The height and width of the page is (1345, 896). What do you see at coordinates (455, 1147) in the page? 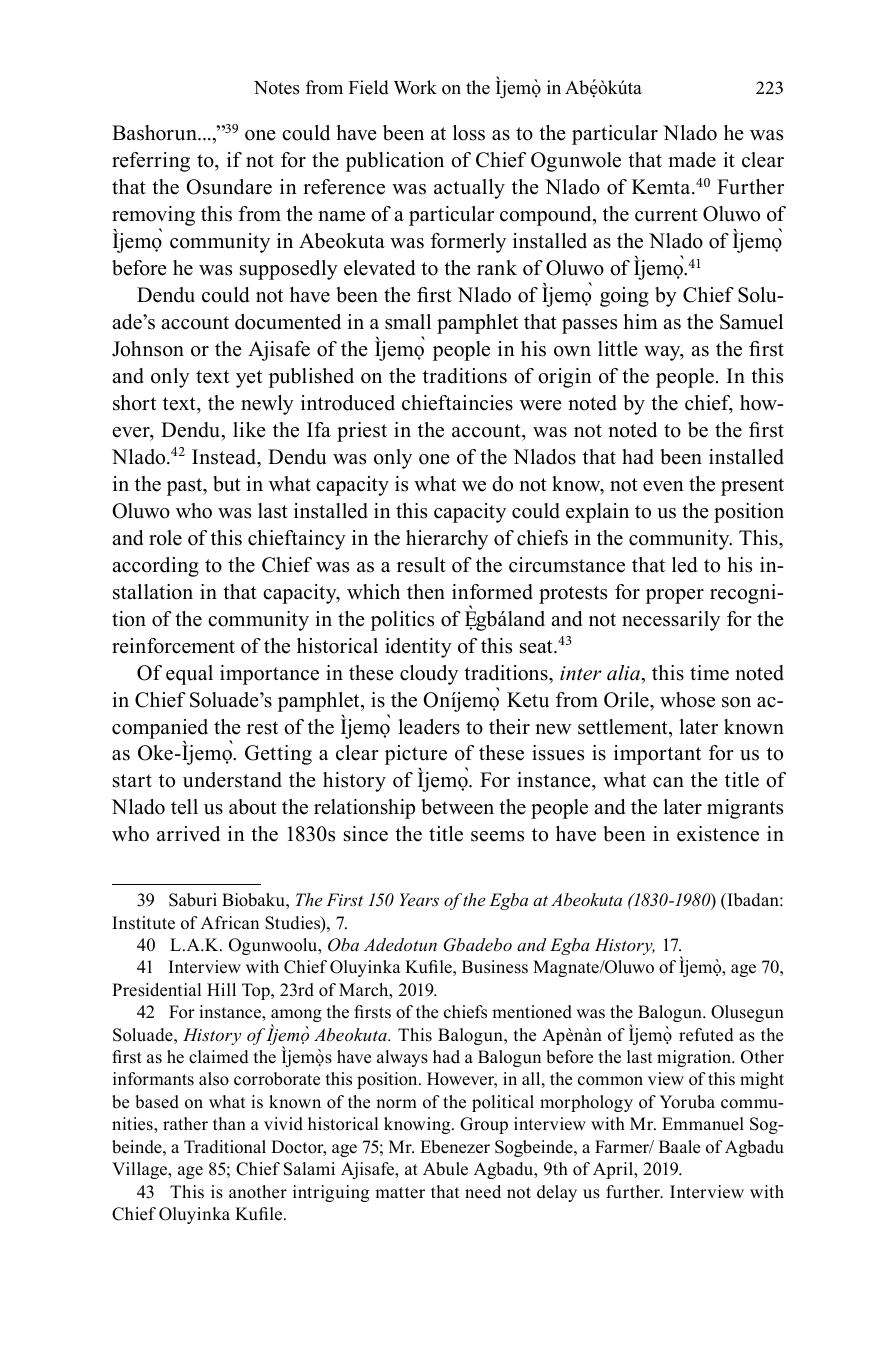
I see `Ebenezer` at bounding box center [455, 1147].
